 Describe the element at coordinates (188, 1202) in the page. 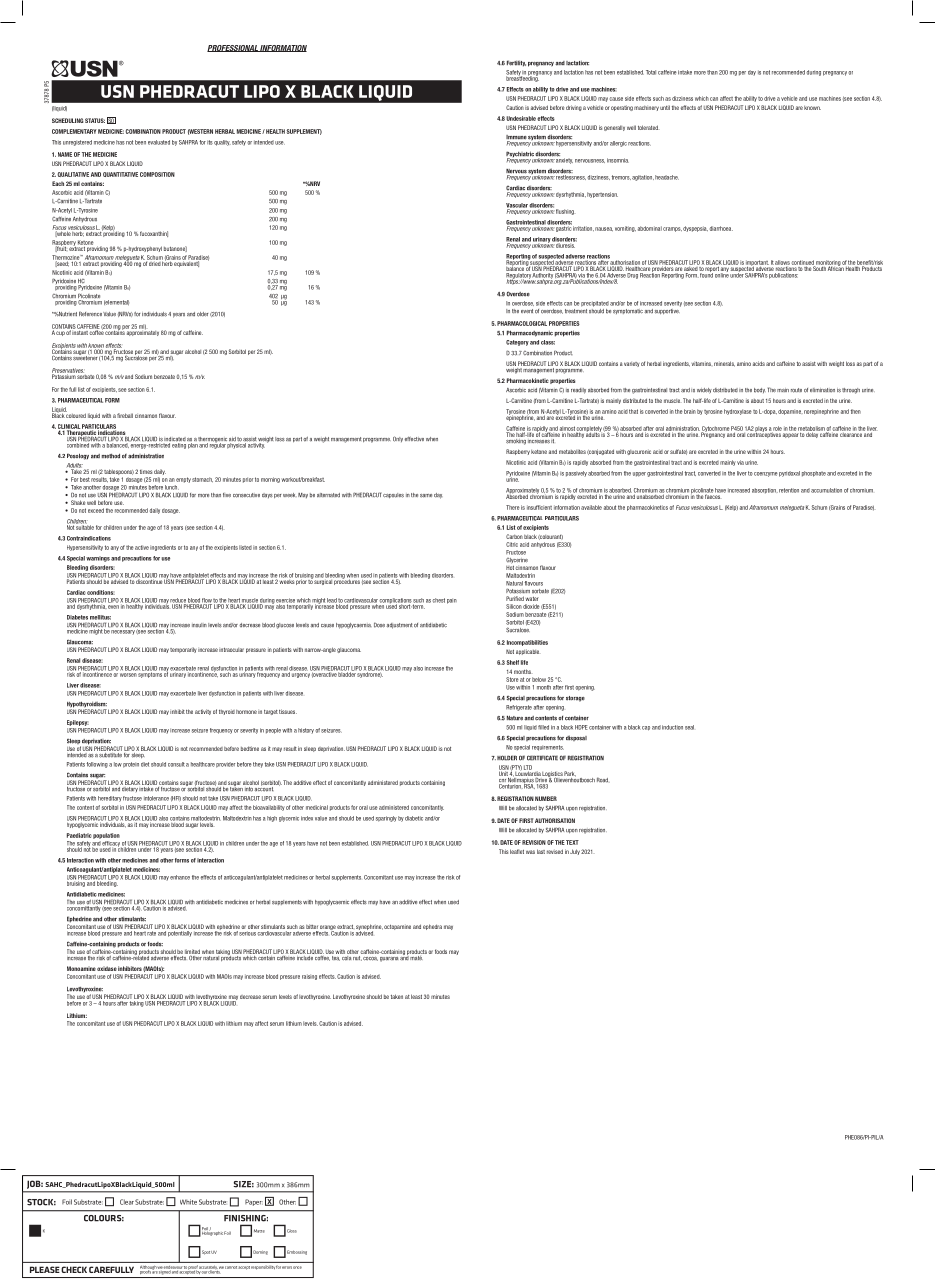

I see `White` at that location.
